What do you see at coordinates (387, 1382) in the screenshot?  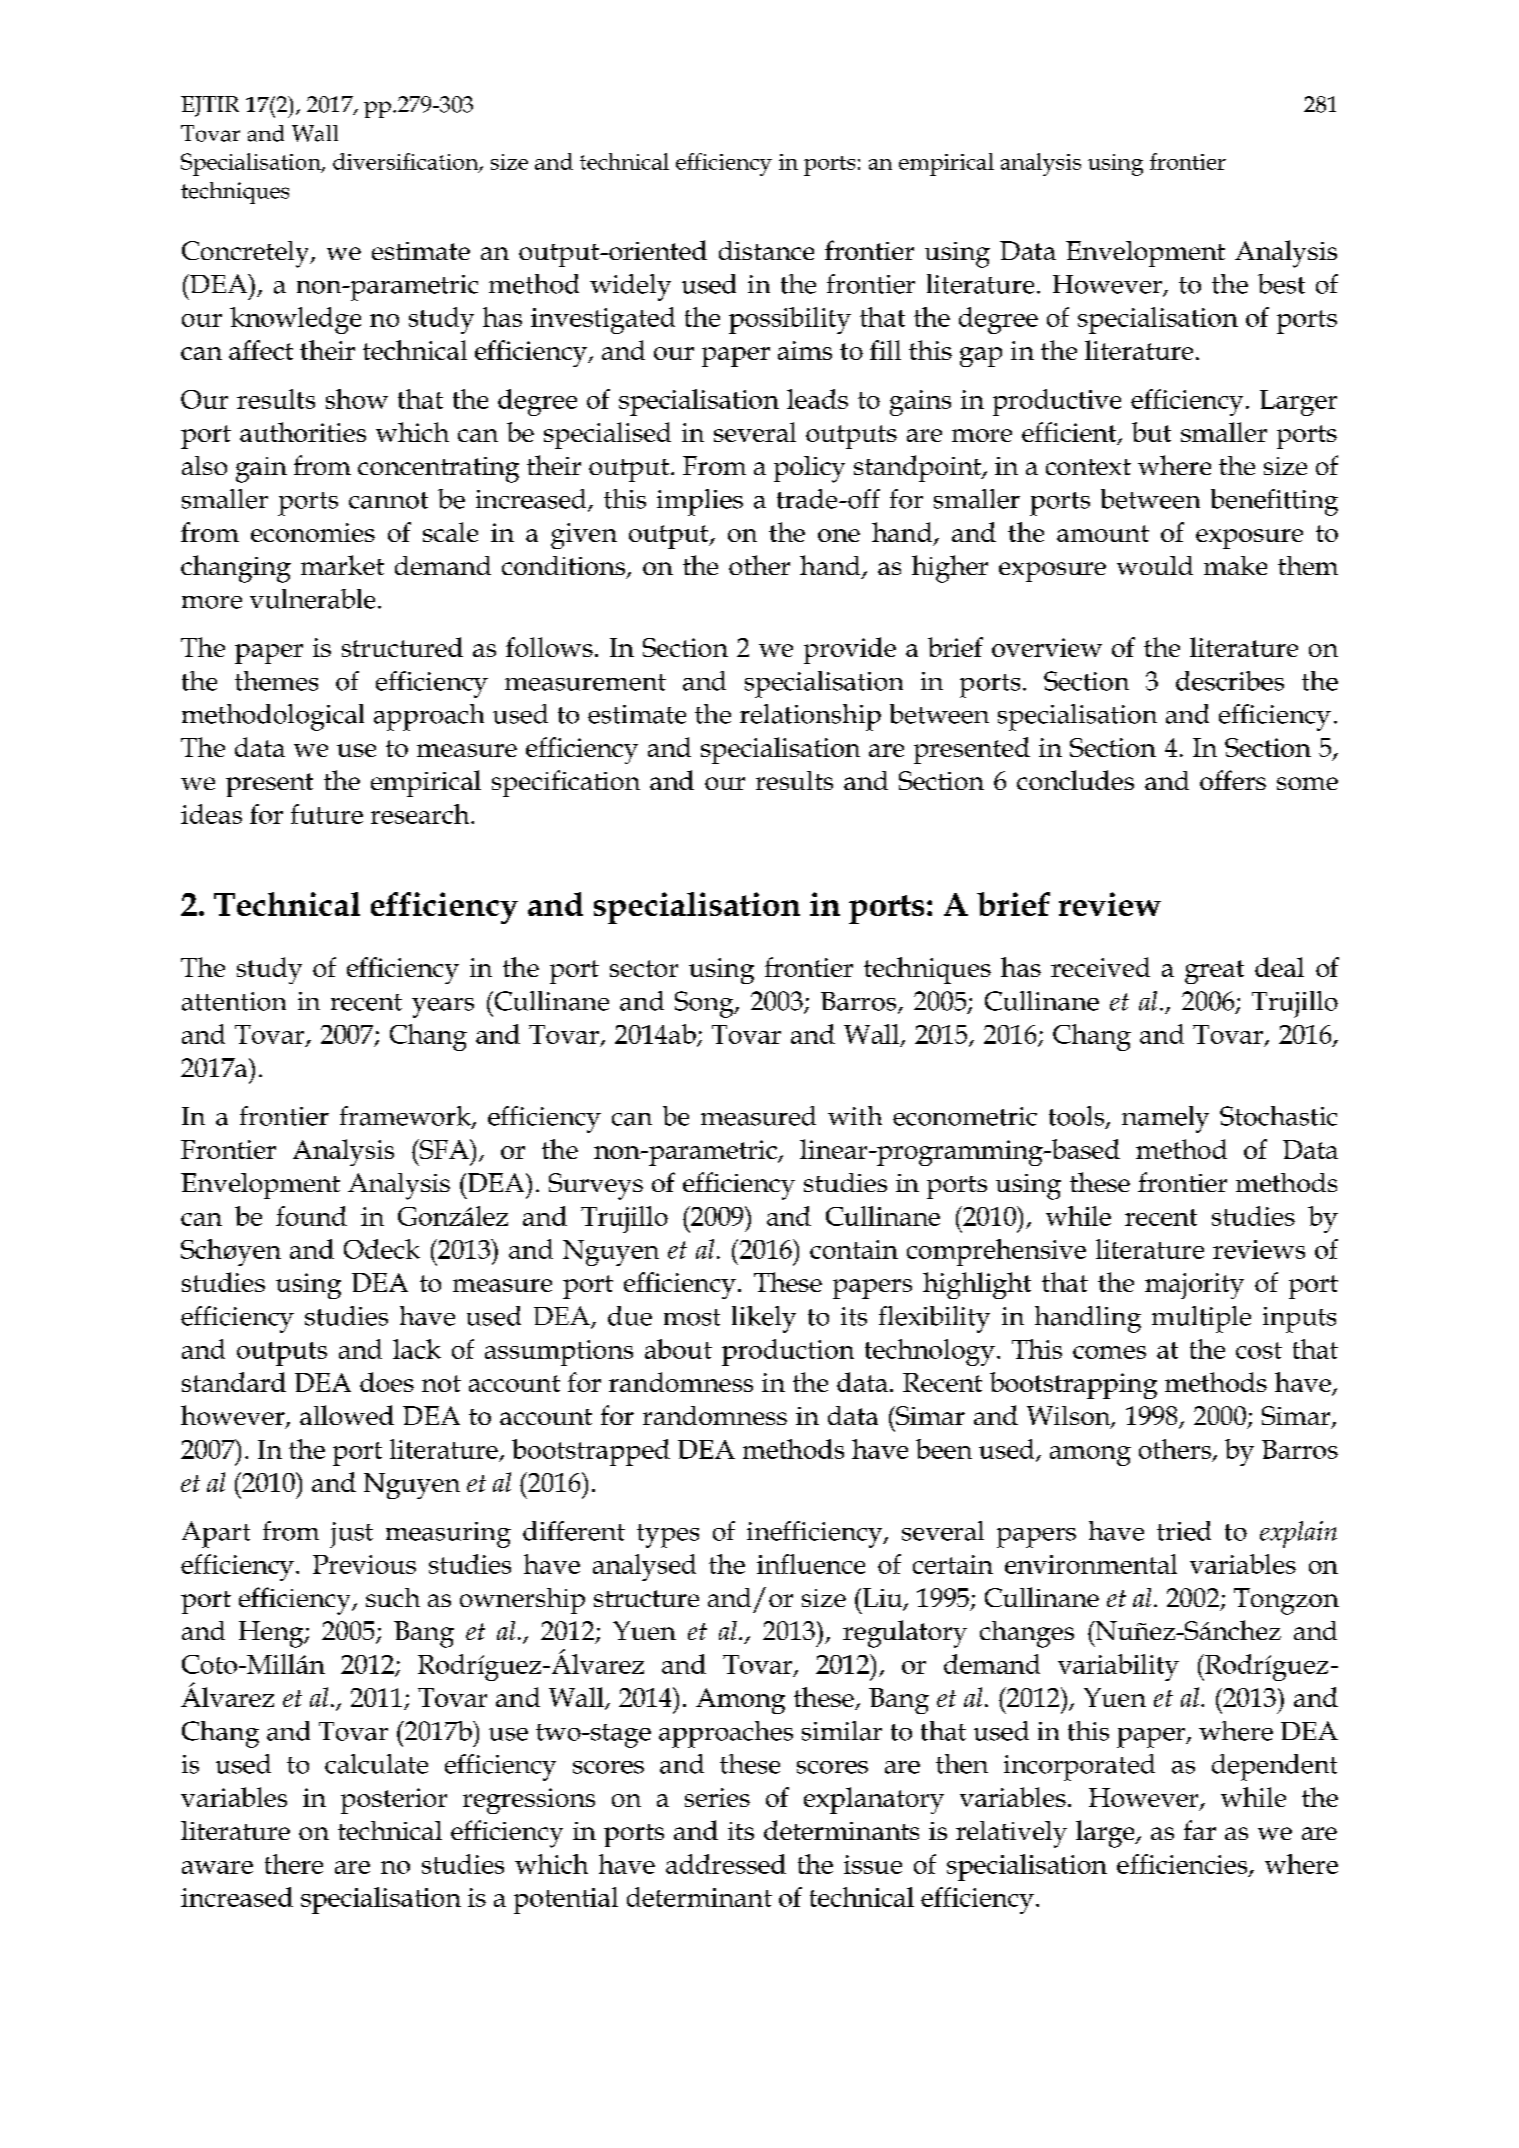 I see `does` at bounding box center [387, 1382].
